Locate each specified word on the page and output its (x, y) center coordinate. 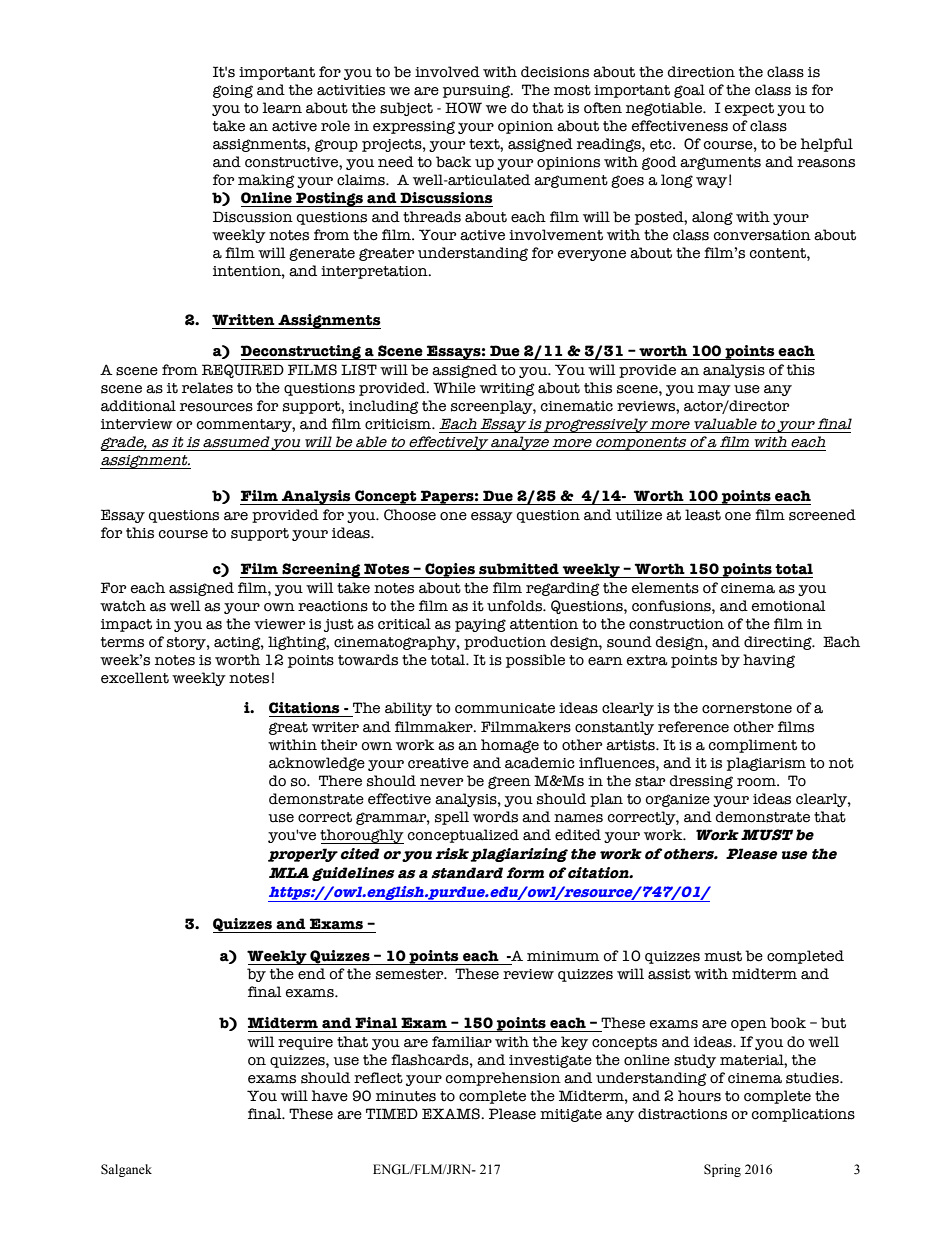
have (329, 1096)
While (454, 388)
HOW (463, 108)
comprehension (503, 1079)
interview (137, 424)
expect (749, 109)
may (714, 390)
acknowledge (317, 764)
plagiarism (766, 764)
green (509, 782)
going (233, 91)
